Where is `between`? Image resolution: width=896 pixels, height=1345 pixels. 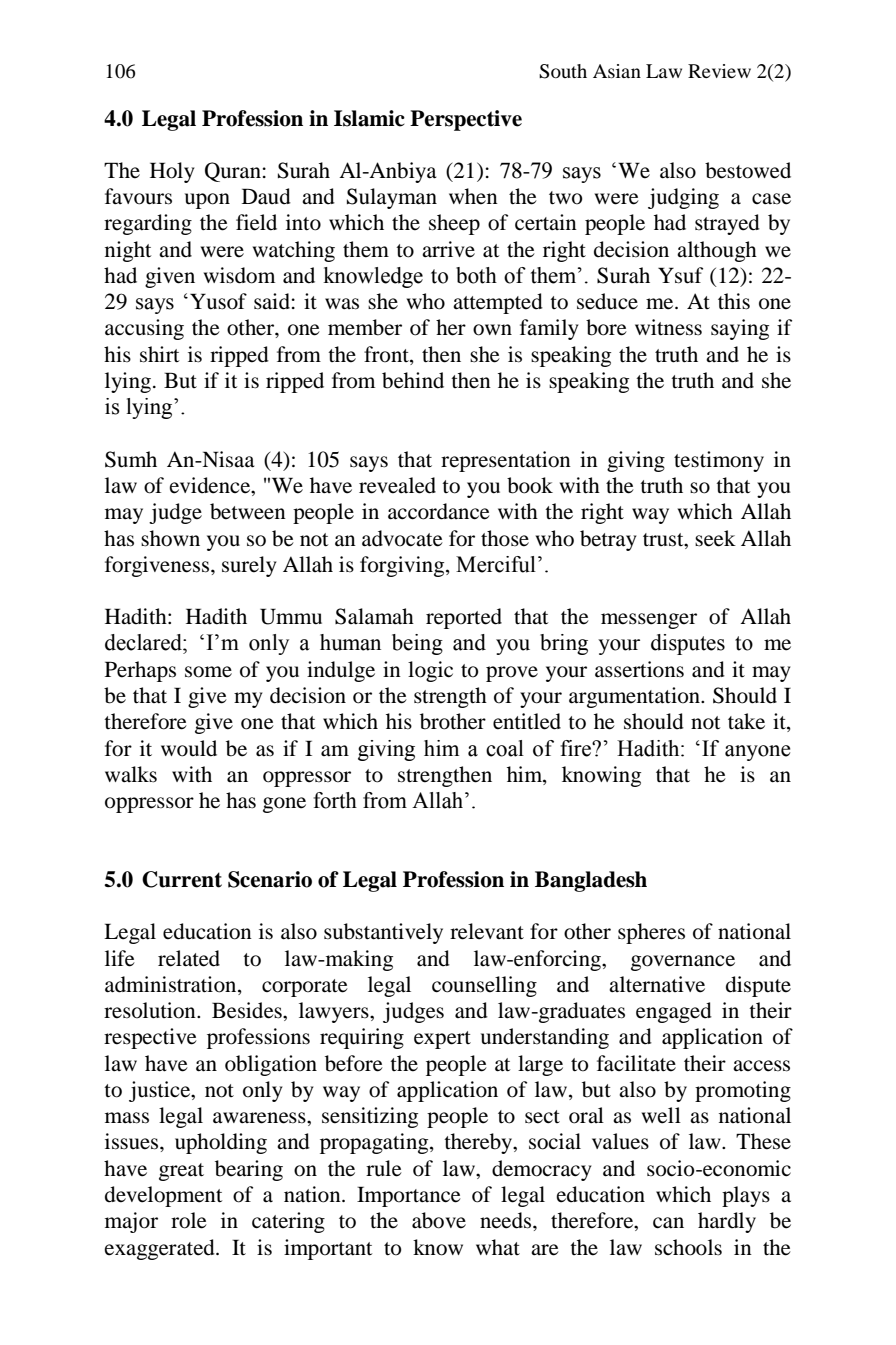
between is located at coordinates (248, 511).
